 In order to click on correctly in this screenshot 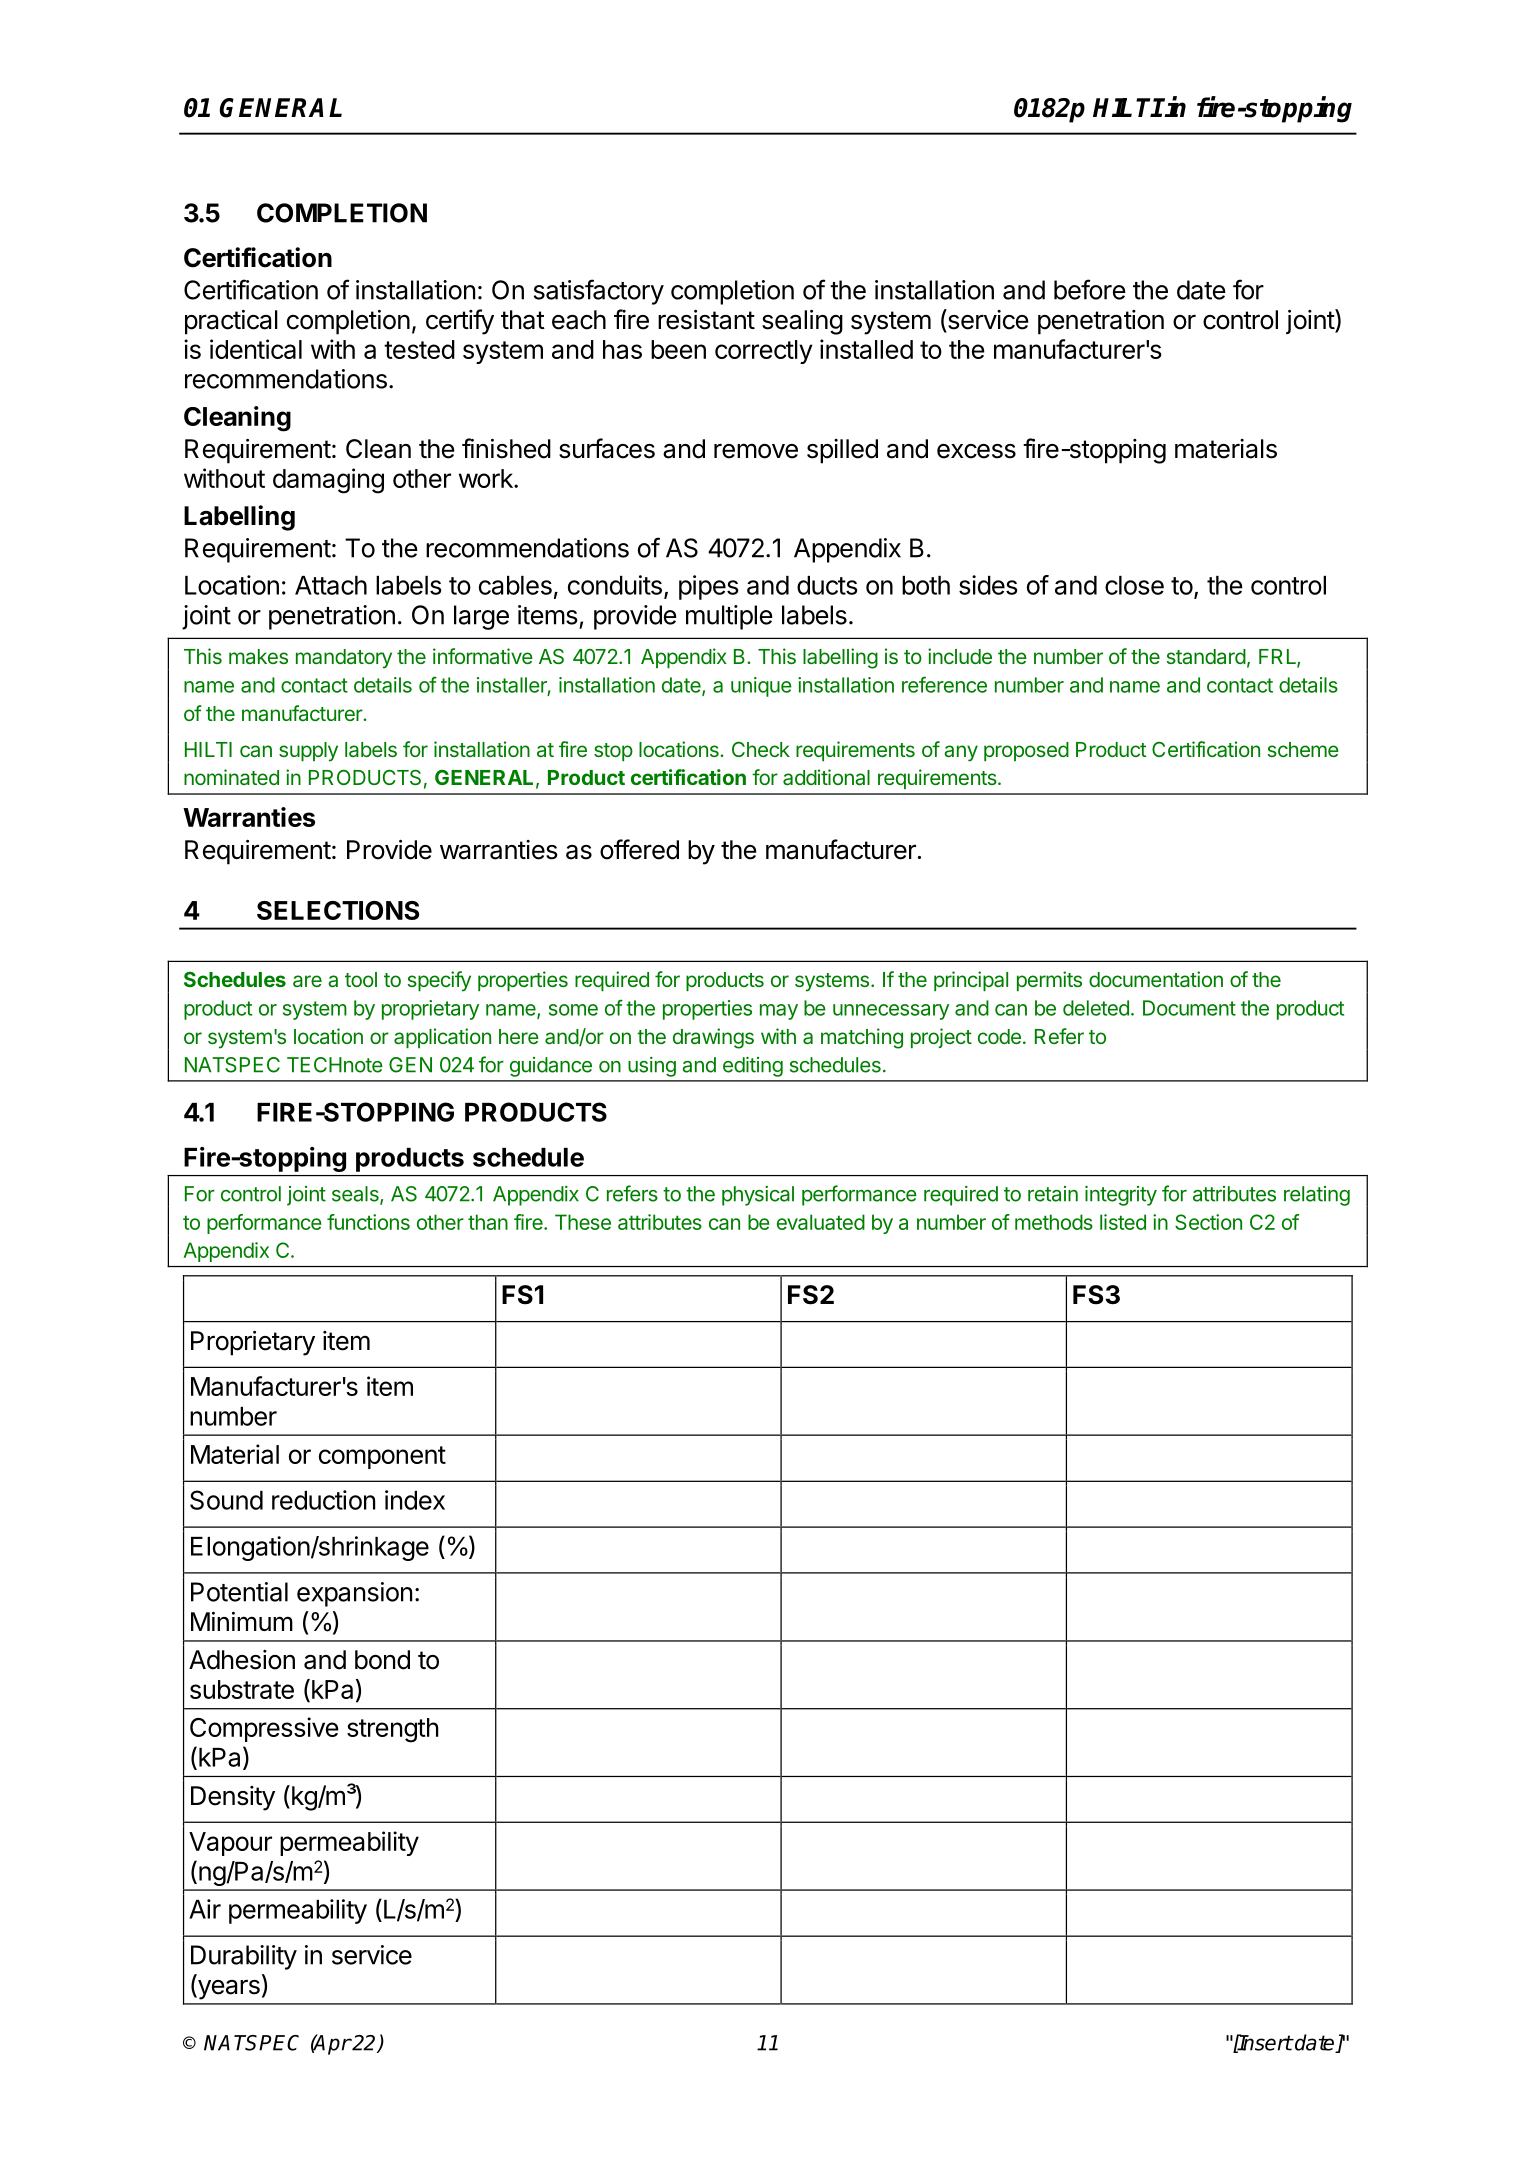, I will do `click(764, 352)`.
